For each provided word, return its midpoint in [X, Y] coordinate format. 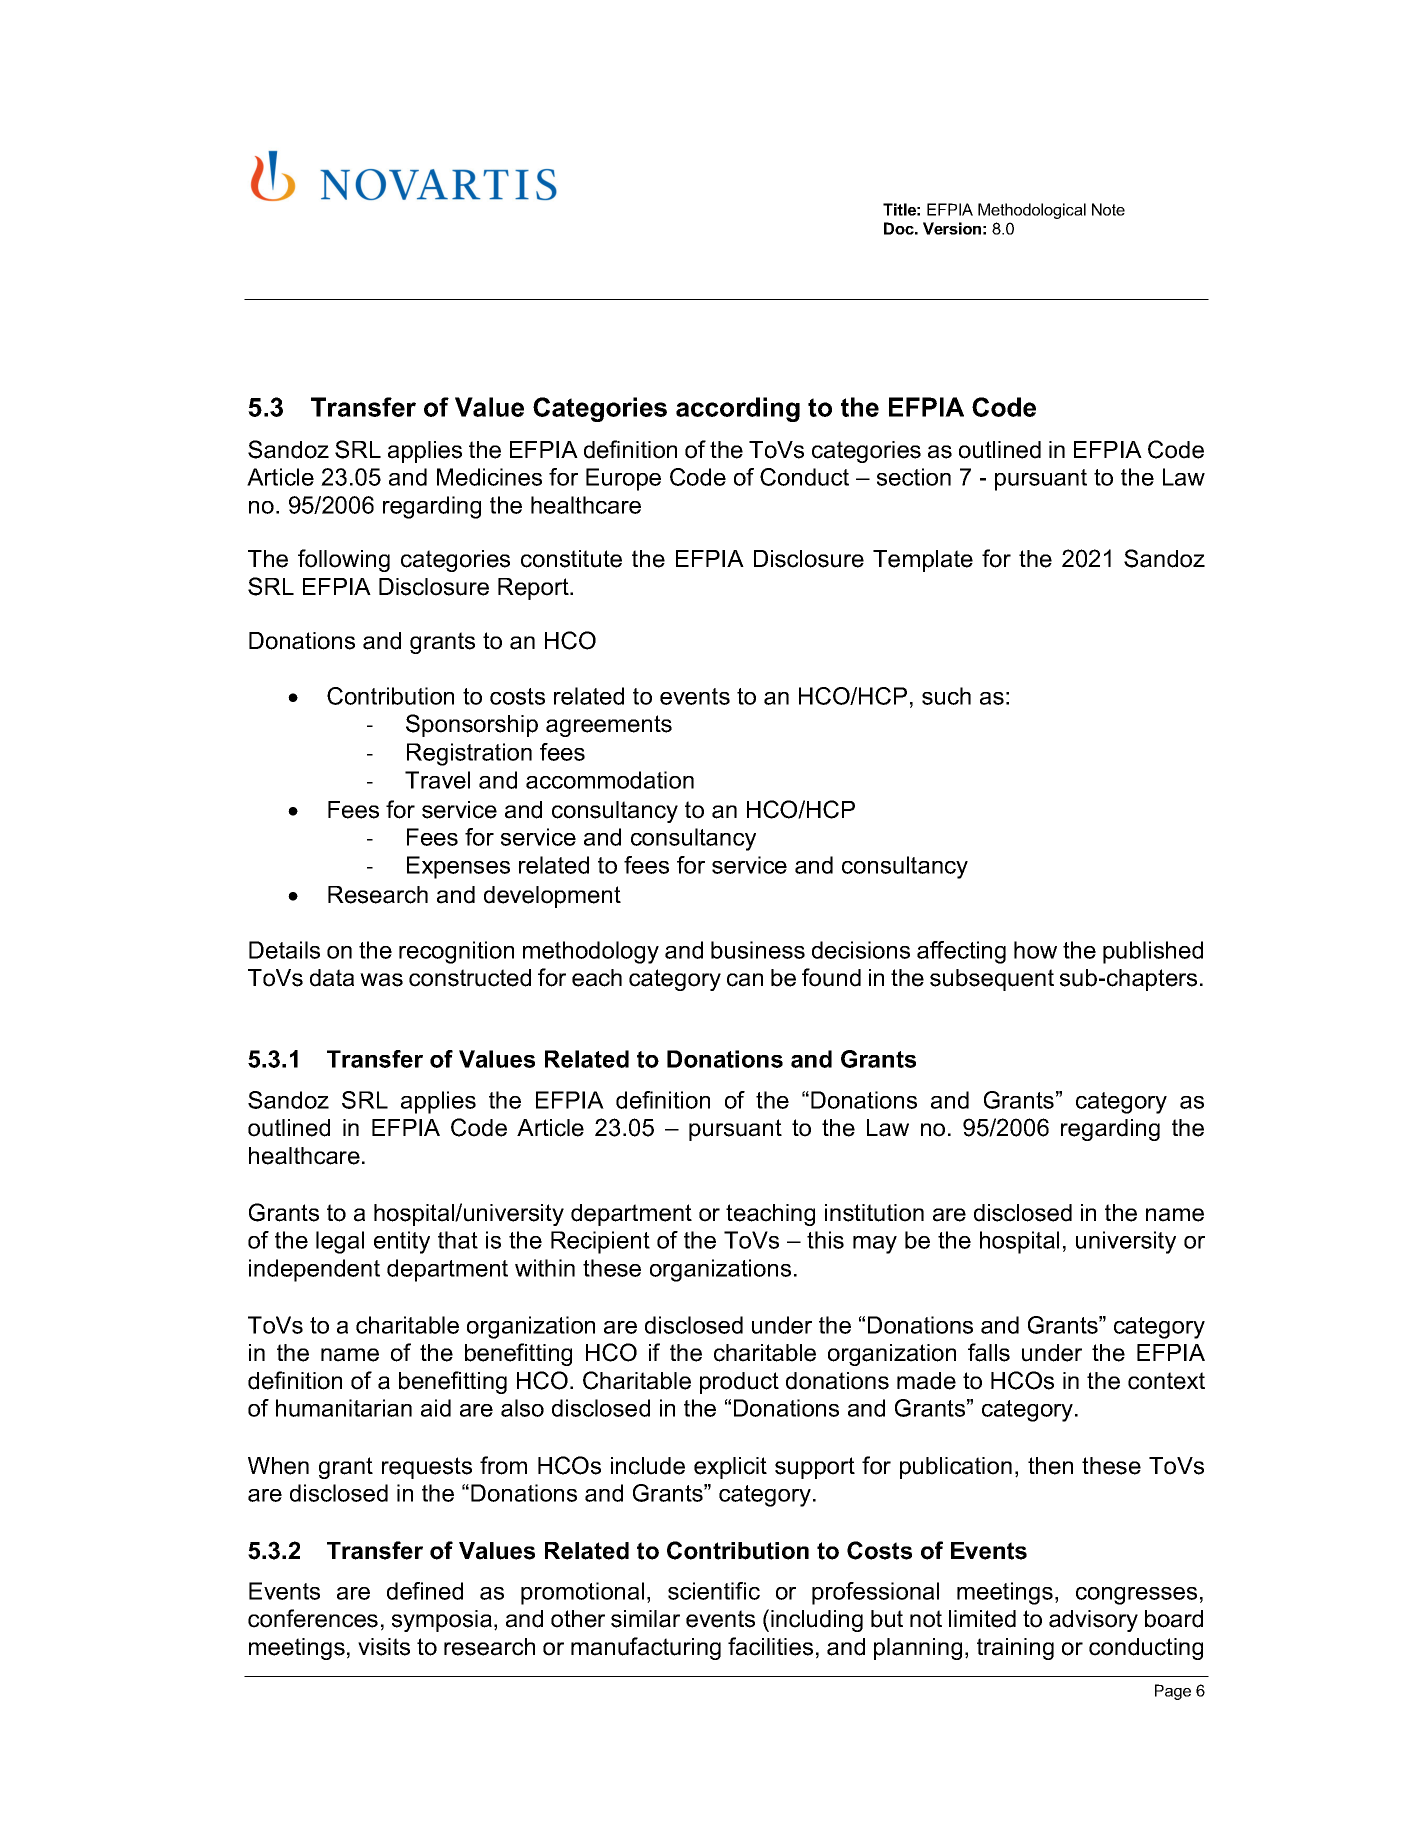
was [381, 980]
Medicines [489, 477]
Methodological [1032, 211]
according [738, 409]
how [1035, 950]
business [758, 950]
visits [384, 1647]
